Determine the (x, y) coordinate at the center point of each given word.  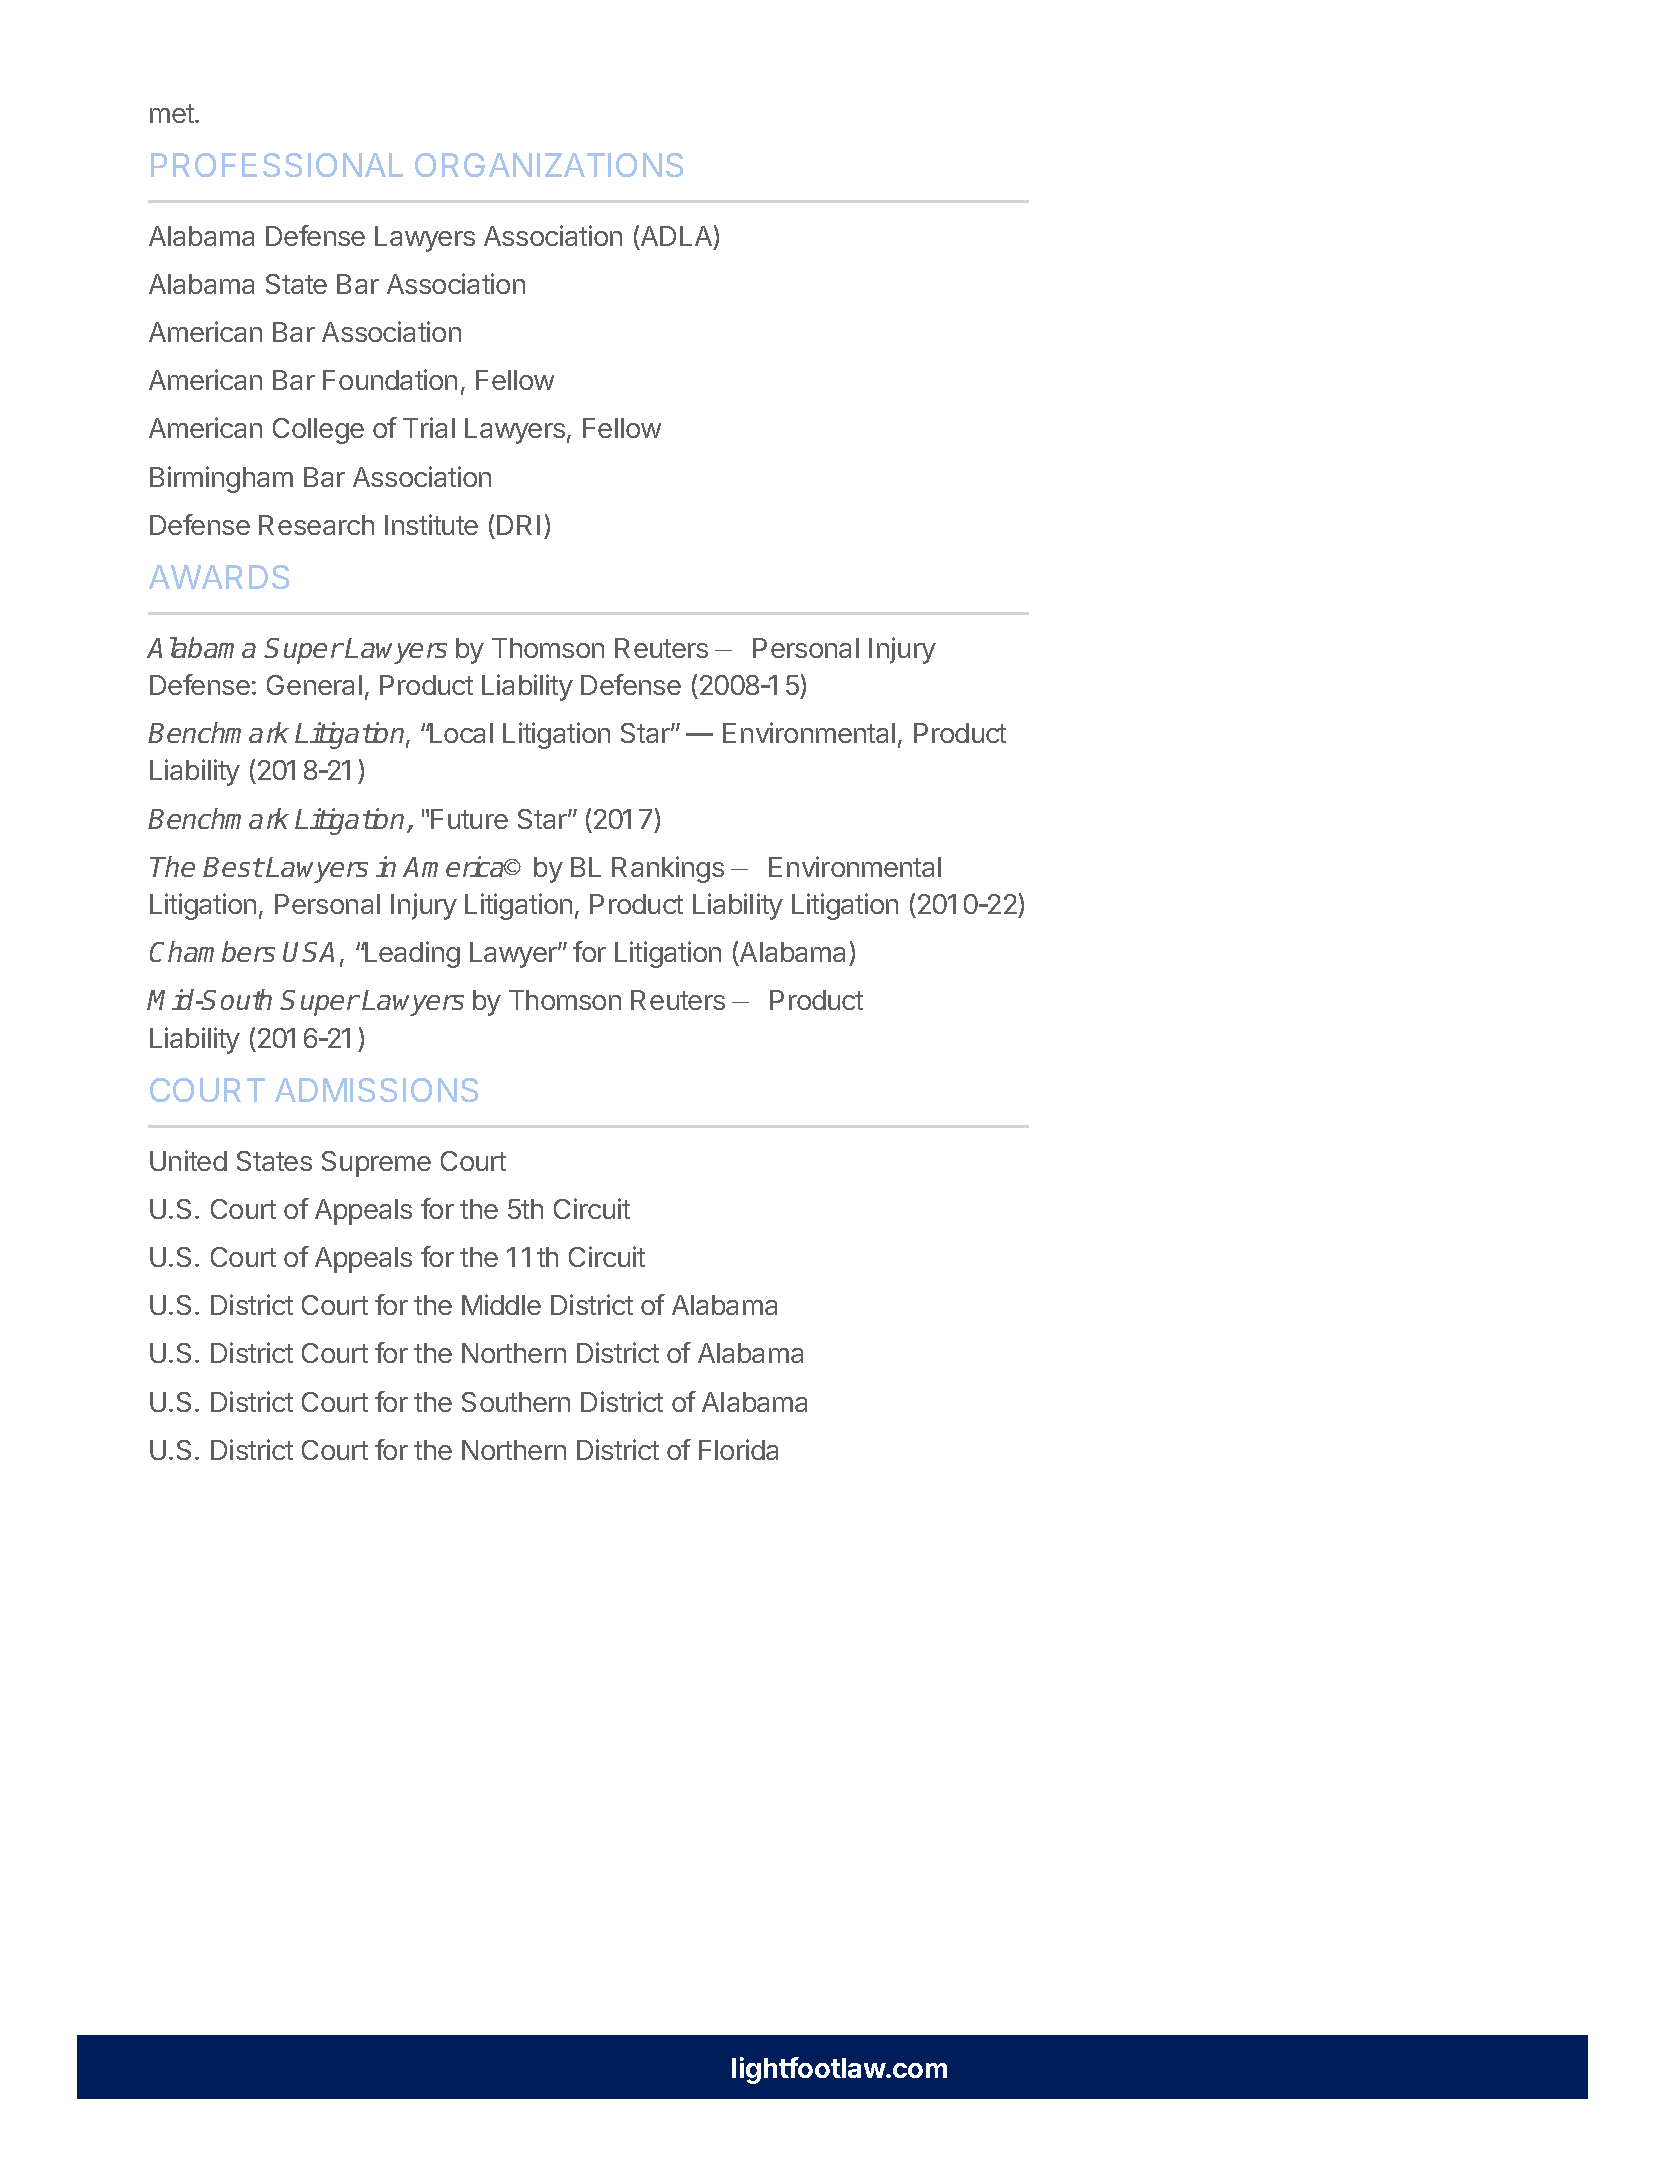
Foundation (390, 379)
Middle (501, 1304)
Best (233, 867)
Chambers (212, 951)
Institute (431, 524)
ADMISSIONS (376, 1090)
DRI (518, 525)
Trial (429, 427)
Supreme (376, 1164)
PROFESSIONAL (277, 165)
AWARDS (219, 577)
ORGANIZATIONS (549, 165)
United (188, 1160)
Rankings (668, 869)
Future (469, 819)
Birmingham (221, 479)
